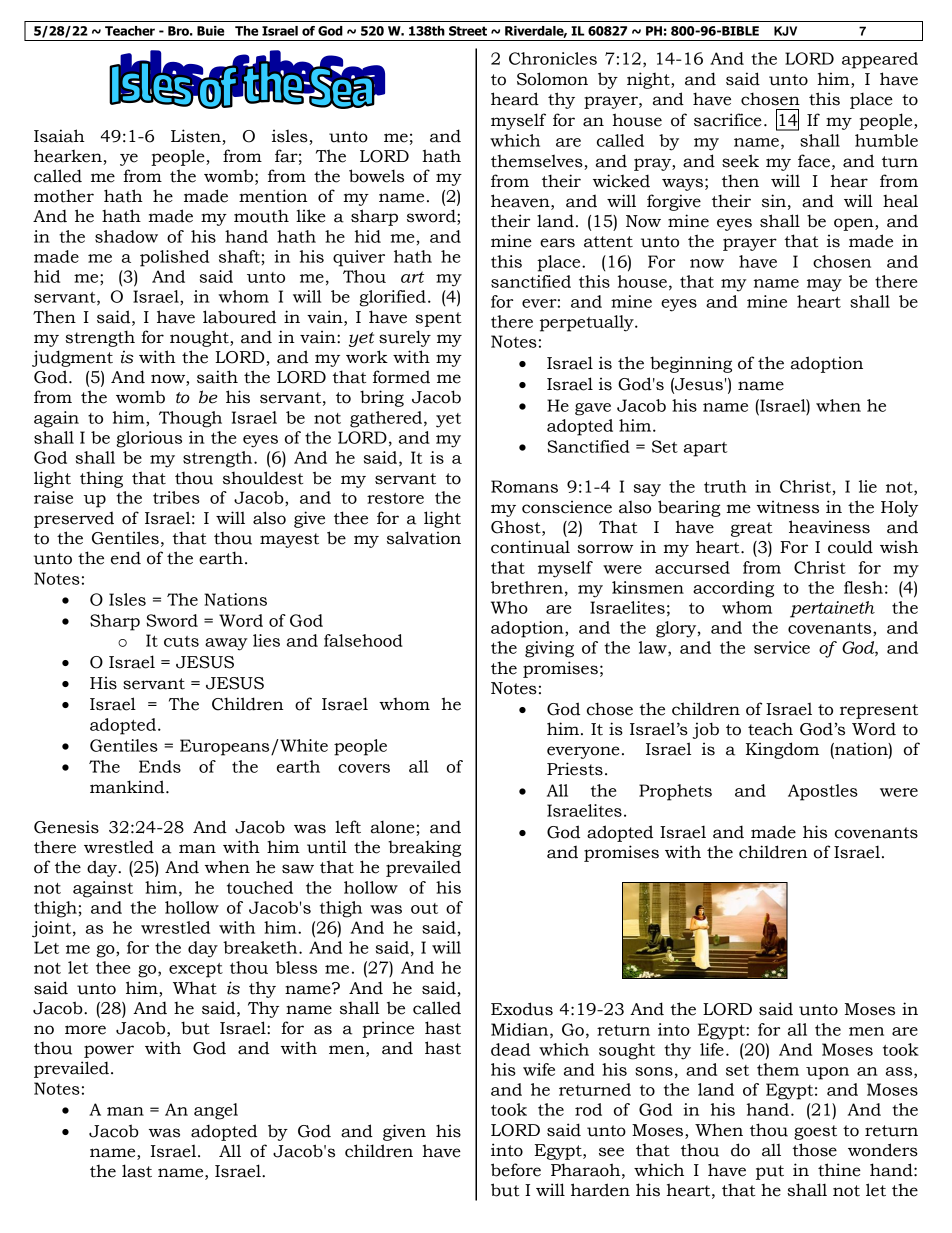  What do you see at coordinates (823, 792) in the image?
I see `Apostles` at bounding box center [823, 792].
